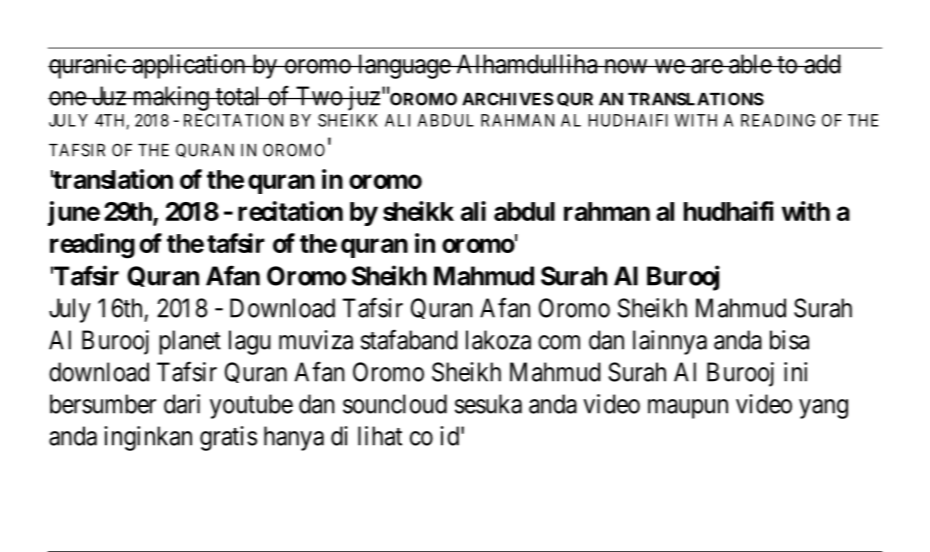 The width and height of the screenshot is (930, 552). Describe the element at coordinates (706, 66) in the screenshot. I see `are` at that location.
